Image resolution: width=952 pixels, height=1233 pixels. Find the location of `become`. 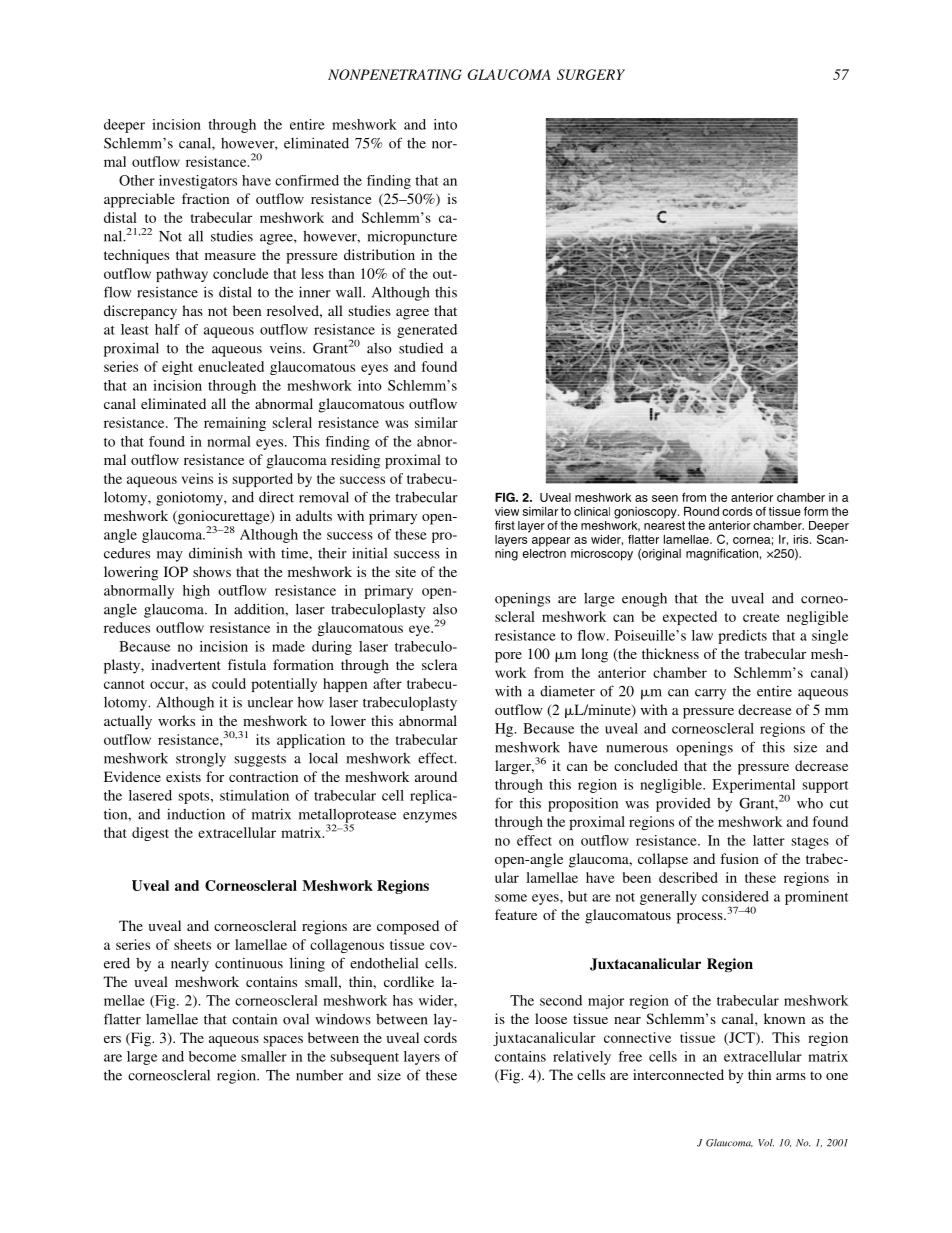

become is located at coordinates (212, 1056).
